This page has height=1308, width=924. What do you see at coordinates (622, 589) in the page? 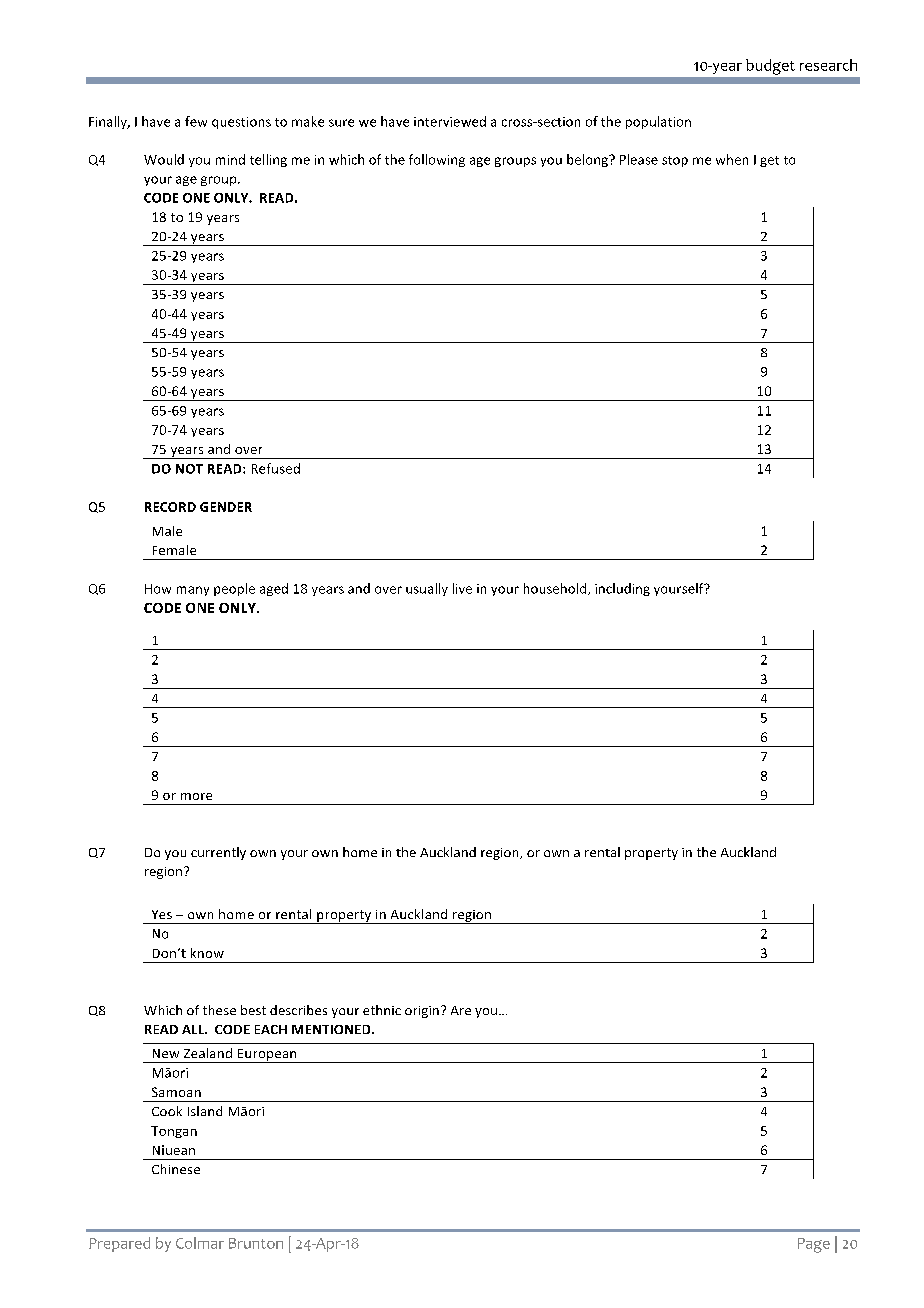
I see `including` at bounding box center [622, 589].
